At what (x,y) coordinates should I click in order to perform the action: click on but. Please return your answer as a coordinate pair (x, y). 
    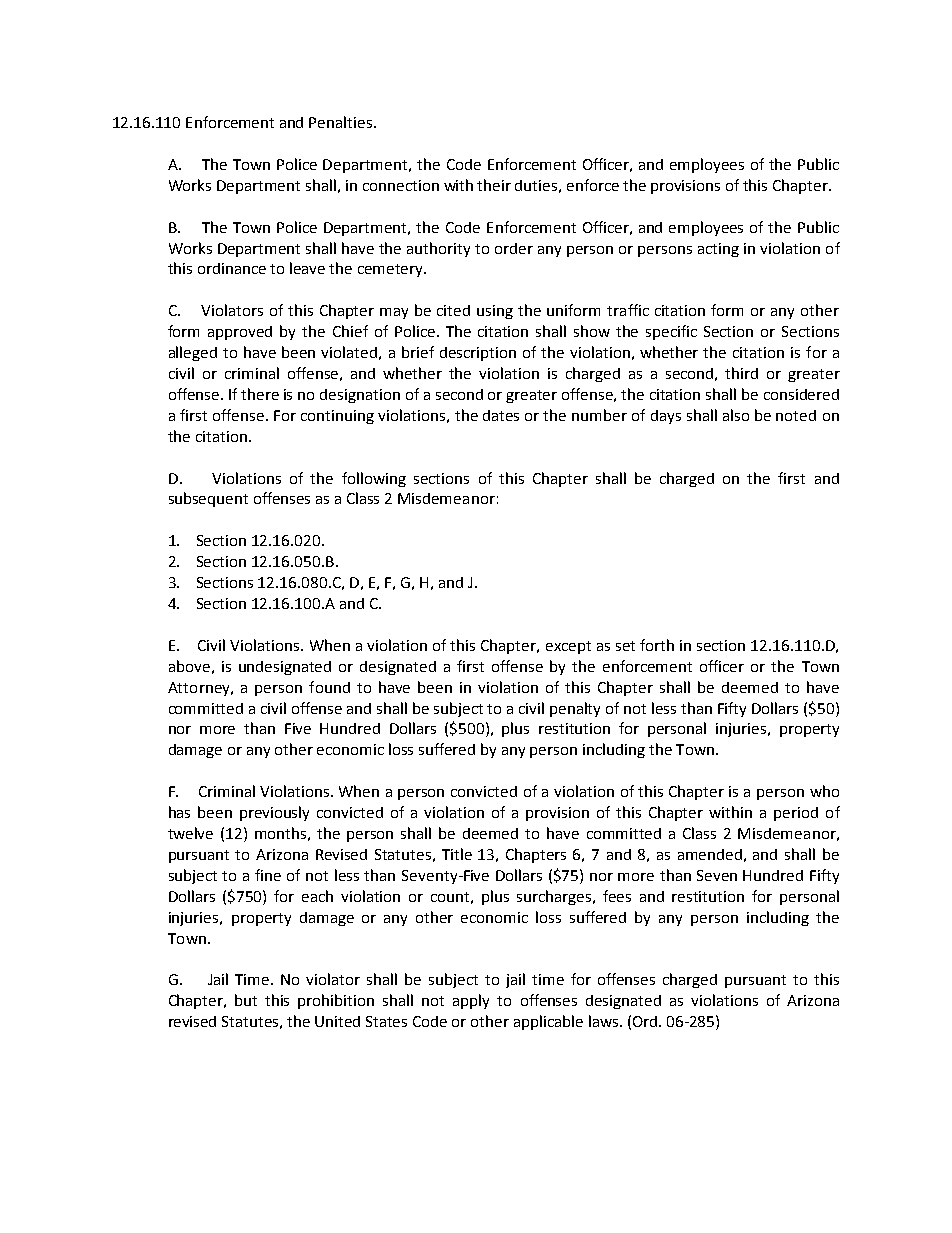
    Looking at the image, I should click on (246, 1000).
